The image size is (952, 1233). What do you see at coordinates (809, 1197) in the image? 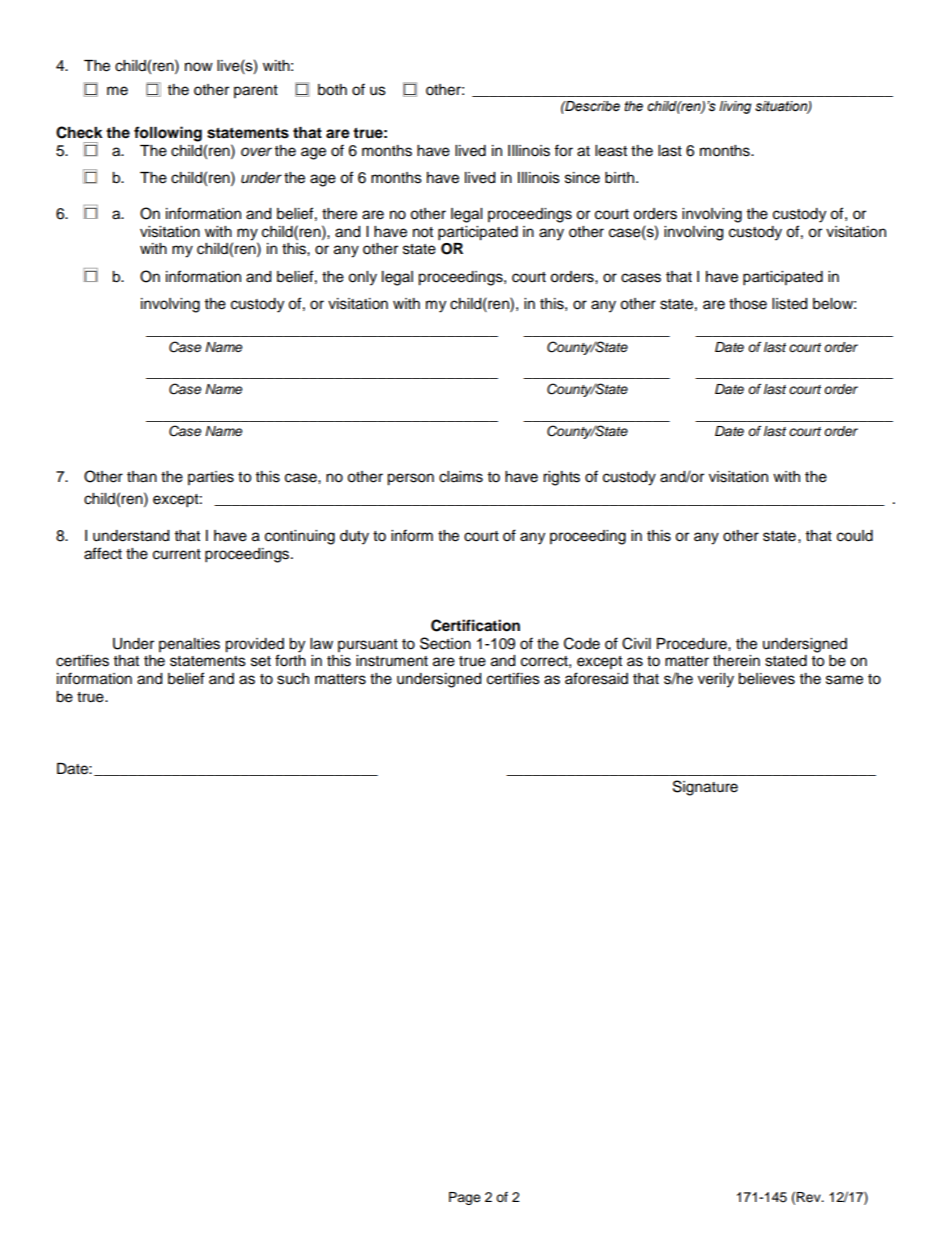
I see `Rev` at bounding box center [809, 1197].
